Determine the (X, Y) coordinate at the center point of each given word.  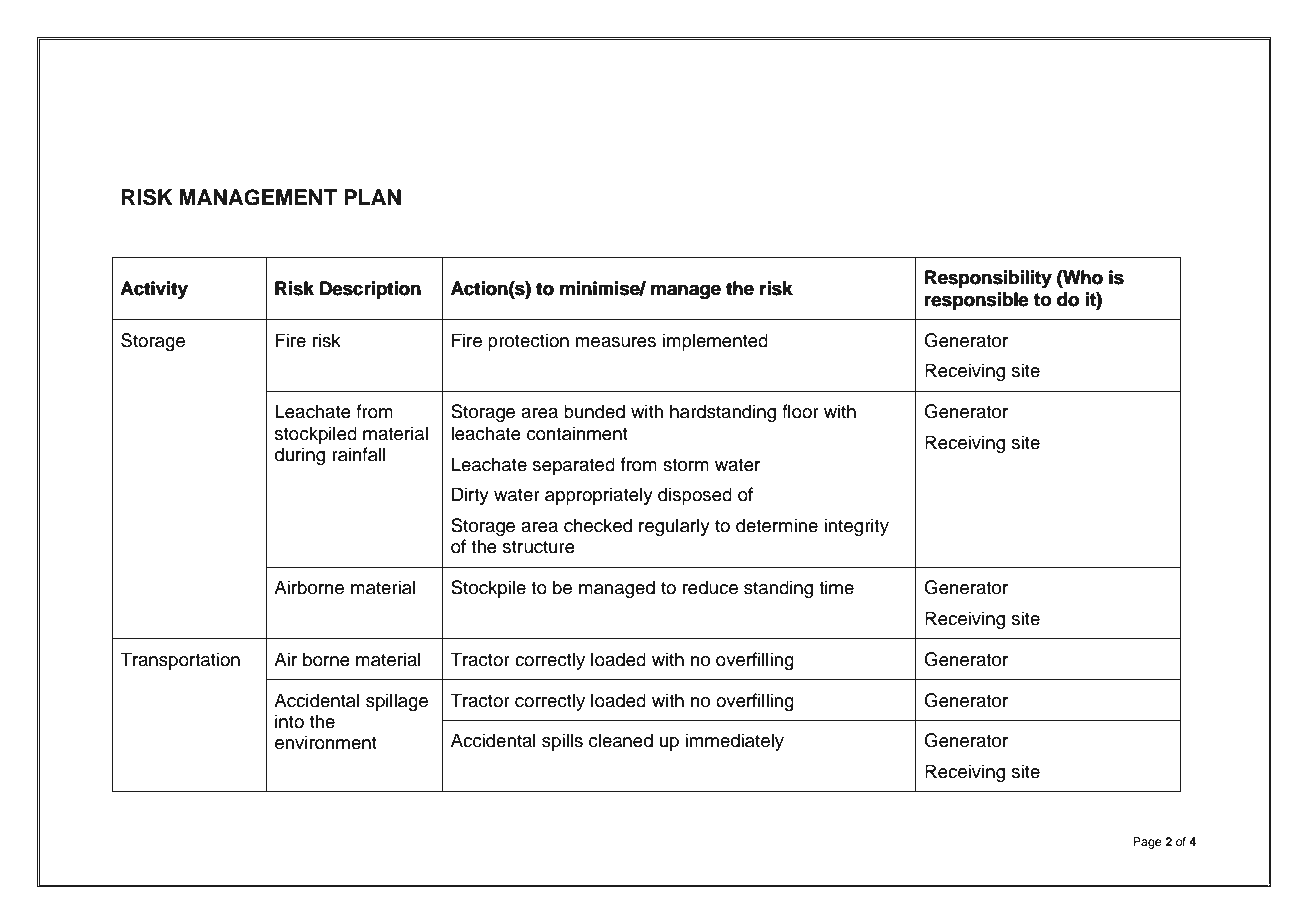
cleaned (621, 740)
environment (326, 742)
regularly (674, 527)
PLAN (372, 197)
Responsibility (988, 279)
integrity (856, 527)
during (300, 456)
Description (370, 290)
